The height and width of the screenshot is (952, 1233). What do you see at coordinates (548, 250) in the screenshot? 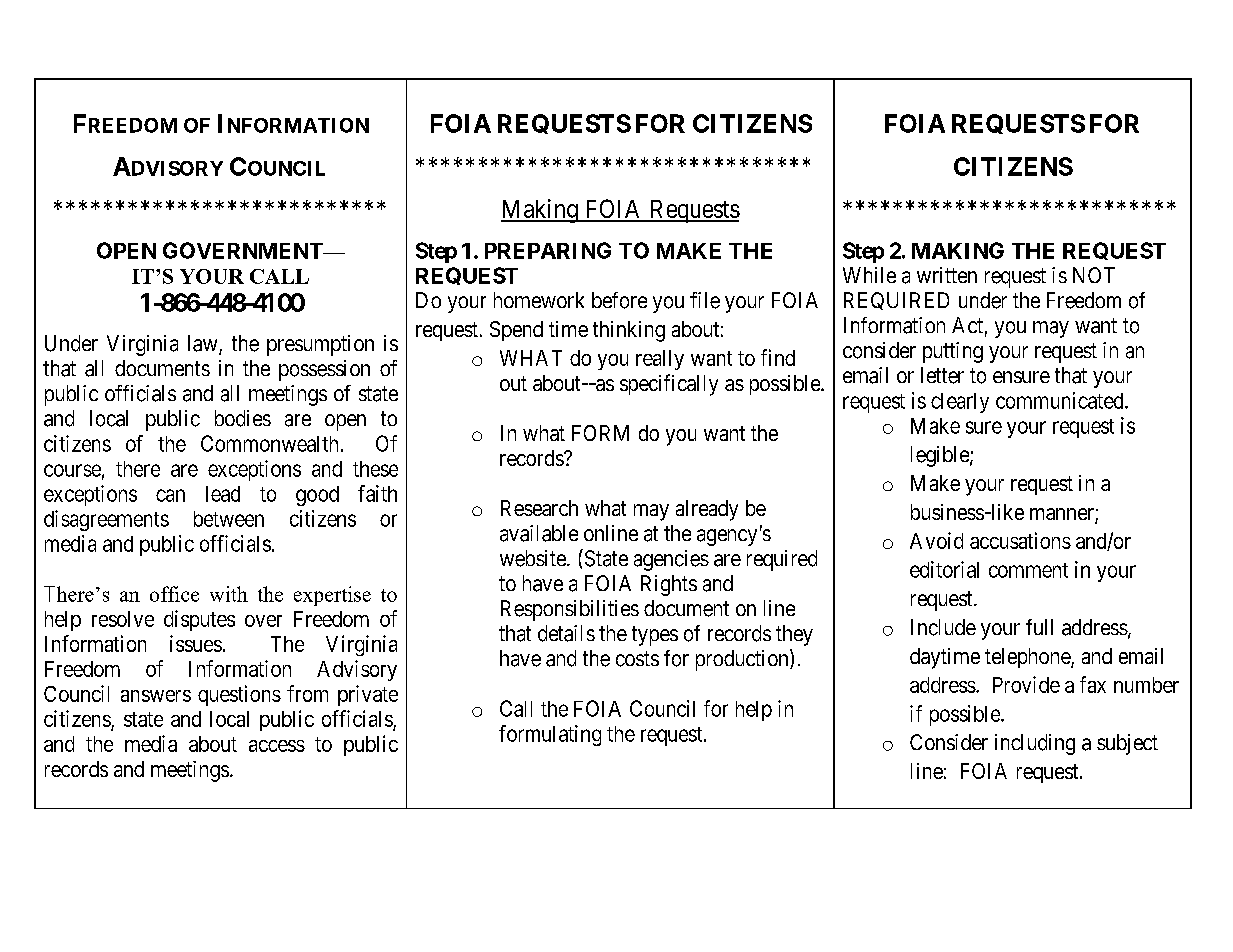
I see `PREPARING` at bounding box center [548, 250].
